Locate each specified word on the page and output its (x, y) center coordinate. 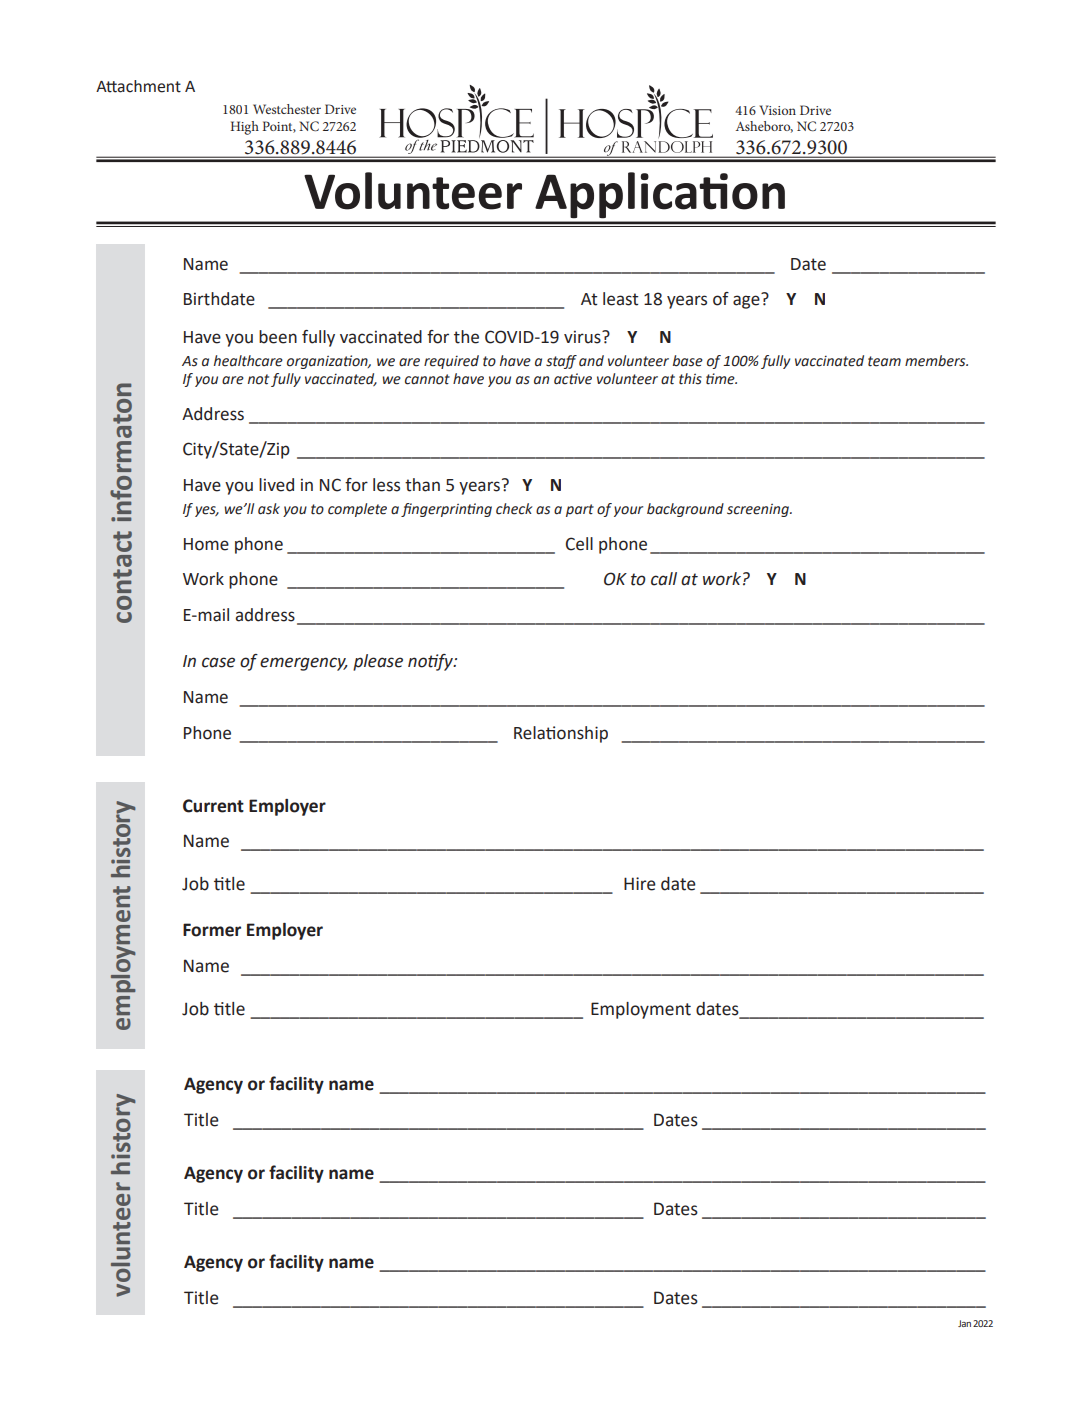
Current (213, 806)
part (580, 510)
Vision (777, 110)
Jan (964, 1323)
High (245, 128)
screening (759, 510)
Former (212, 930)
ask (269, 509)
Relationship (561, 734)
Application (660, 195)
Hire (640, 884)
